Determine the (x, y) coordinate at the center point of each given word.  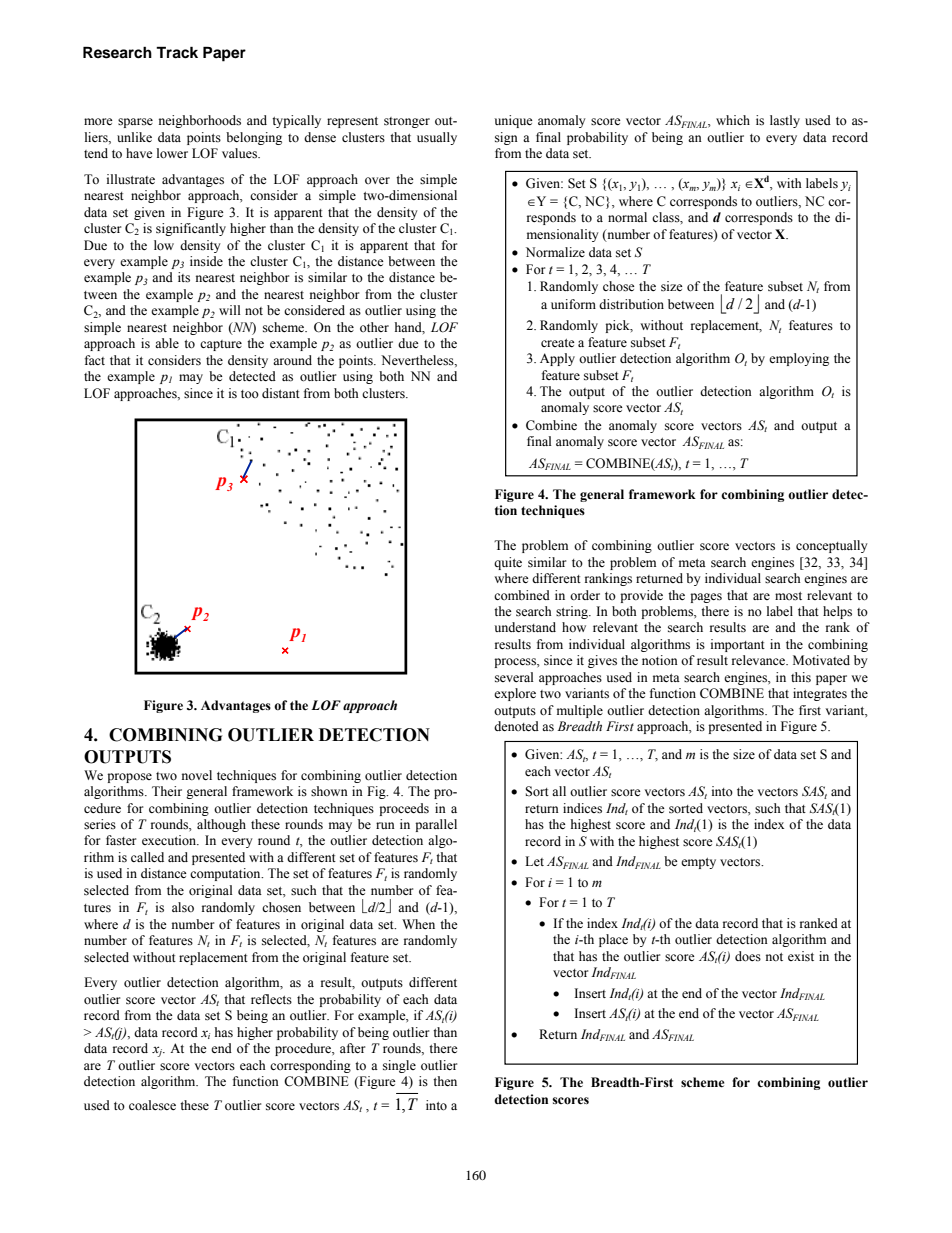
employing (799, 359)
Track (177, 52)
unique (514, 121)
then (445, 1081)
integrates (820, 694)
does (748, 956)
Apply (557, 359)
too (250, 394)
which (733, 120)
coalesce (152, 1105)
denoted (516, 726)
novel (197, 775)
